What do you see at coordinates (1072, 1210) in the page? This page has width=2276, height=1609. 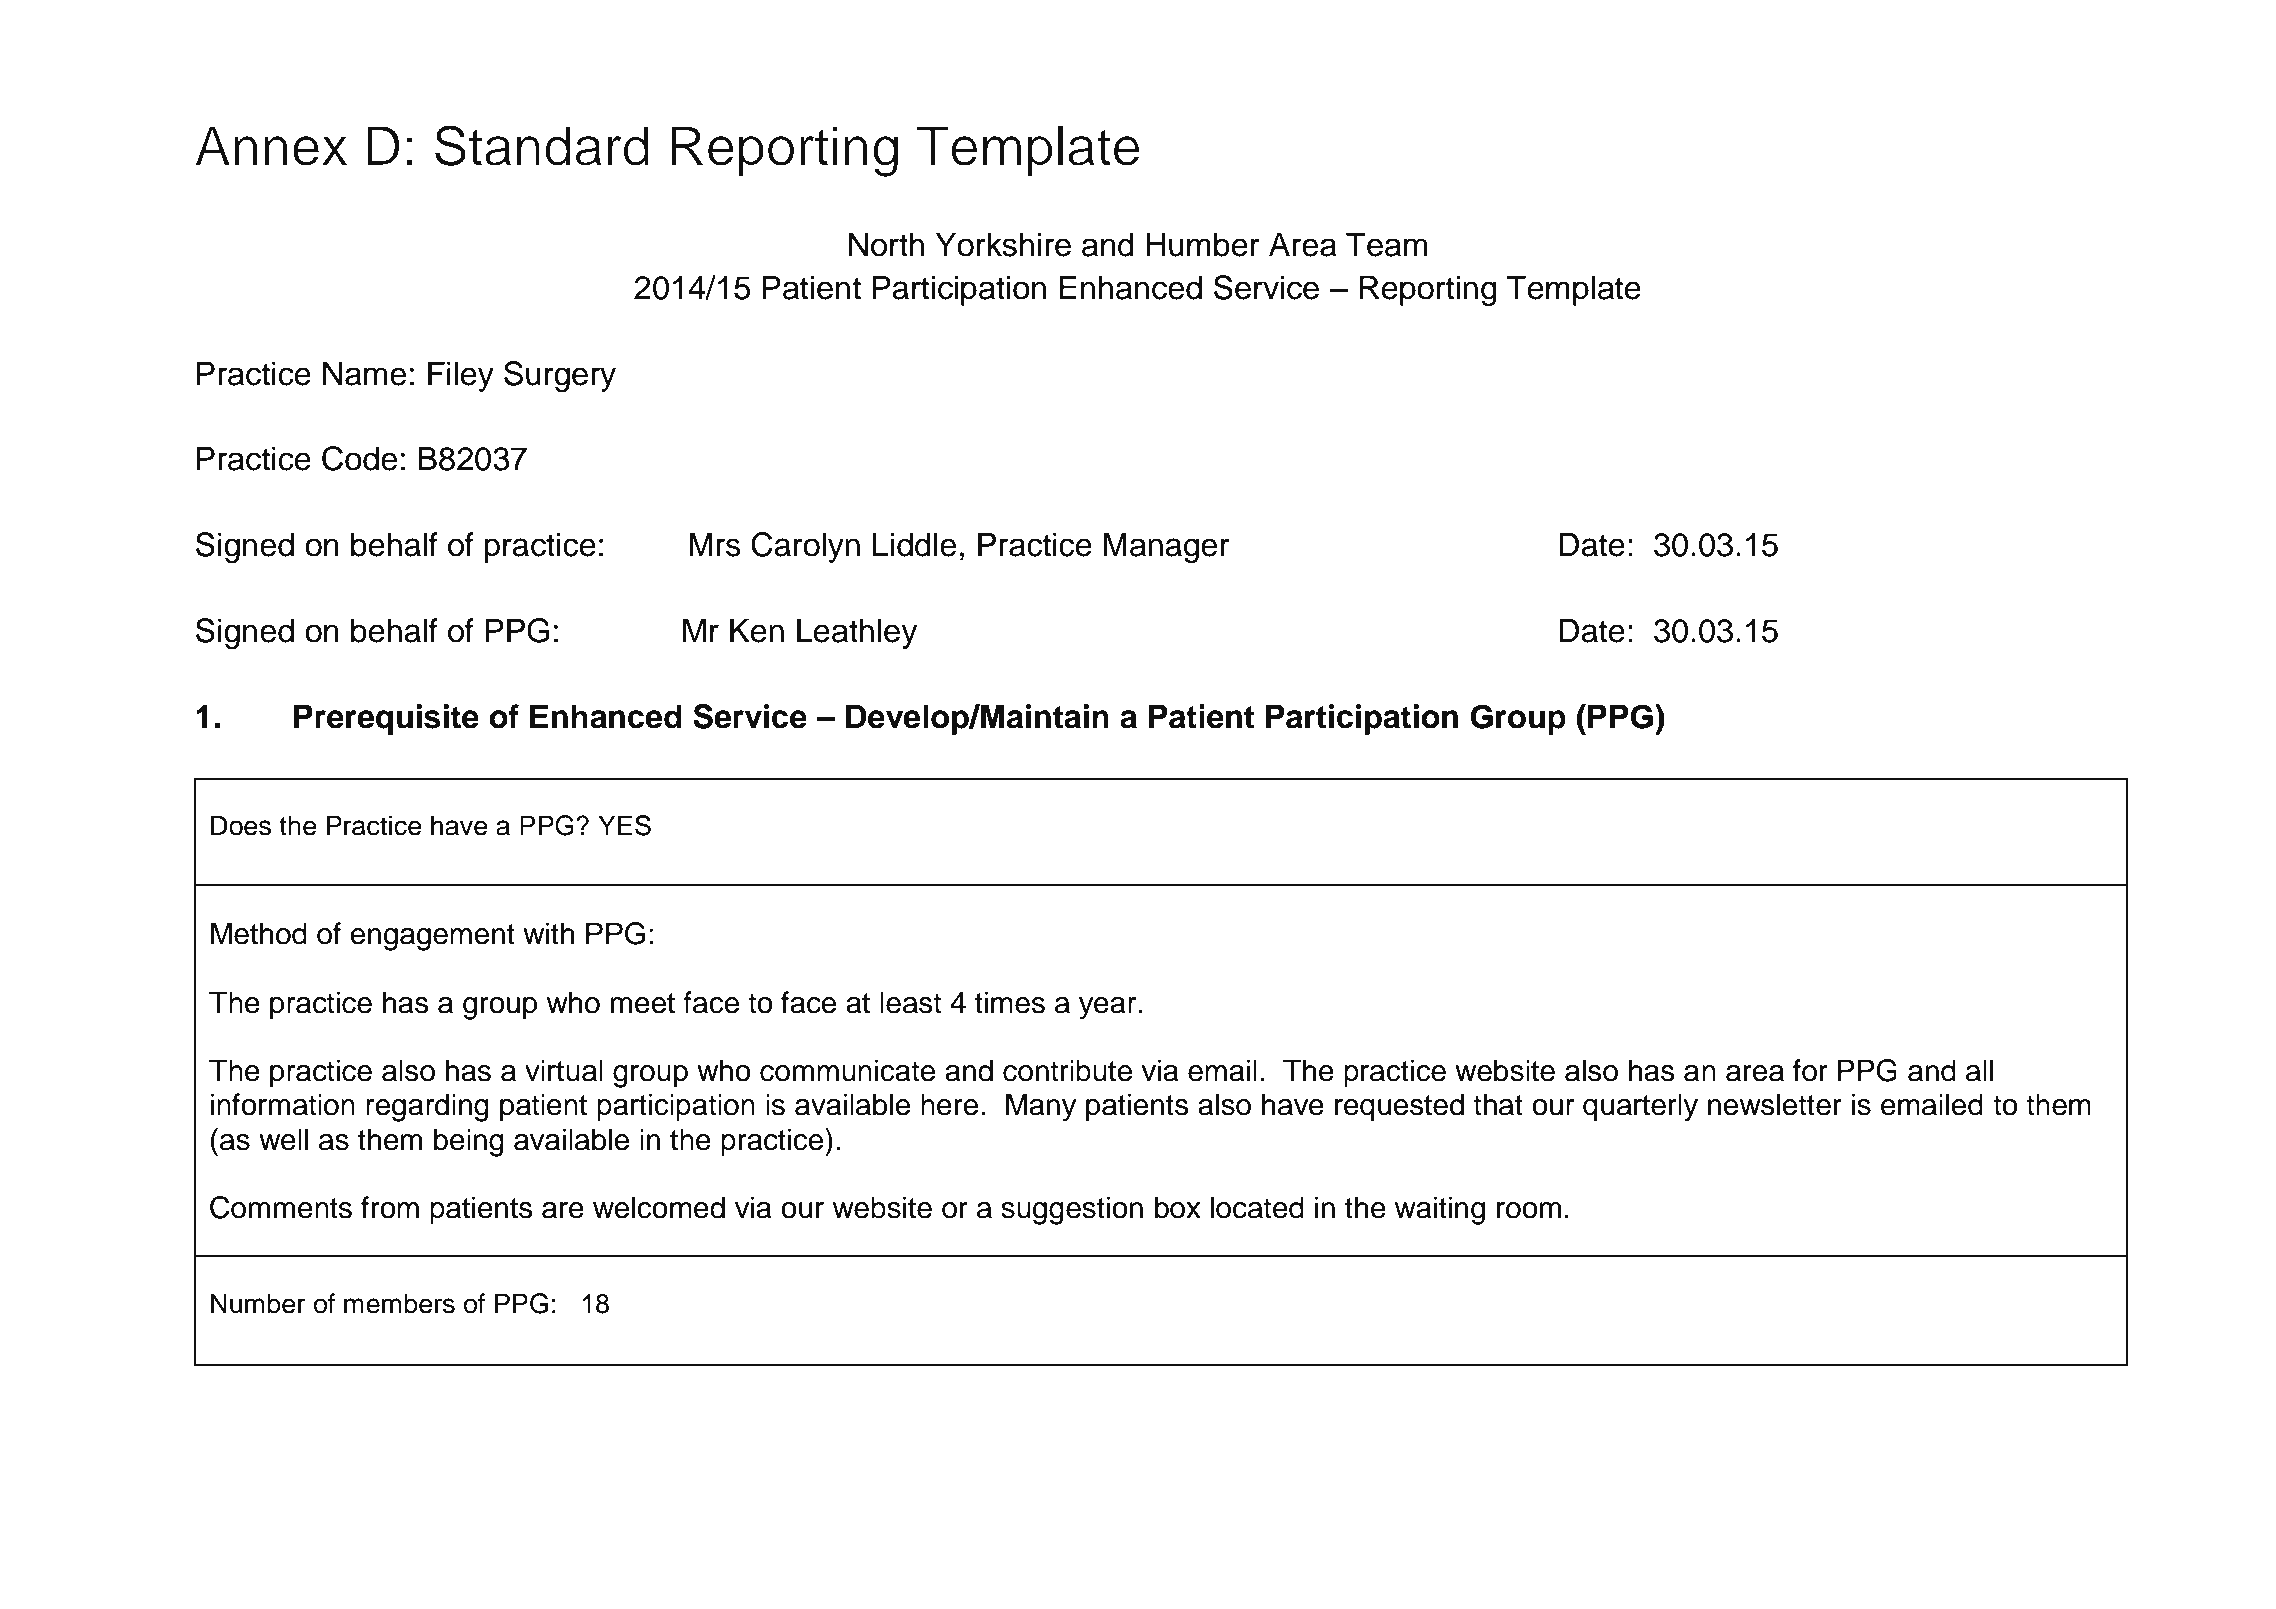 I see `suggestion` at bounding box center [1072, 1210].
